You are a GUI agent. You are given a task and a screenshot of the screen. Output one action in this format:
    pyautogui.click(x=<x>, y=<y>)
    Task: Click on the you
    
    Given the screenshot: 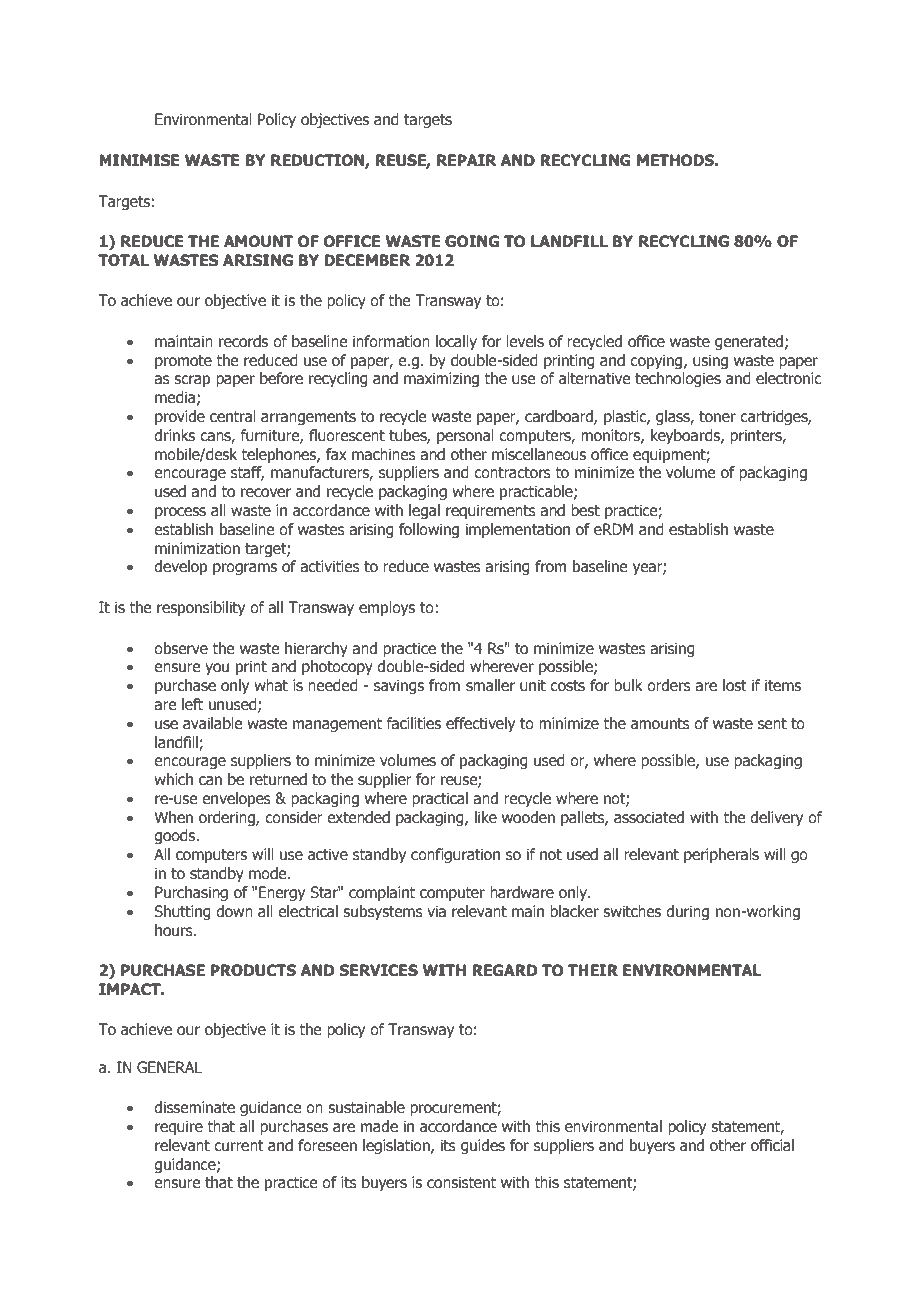 What is the action you would take?
    pyautogui.click(x=217, y=669)
